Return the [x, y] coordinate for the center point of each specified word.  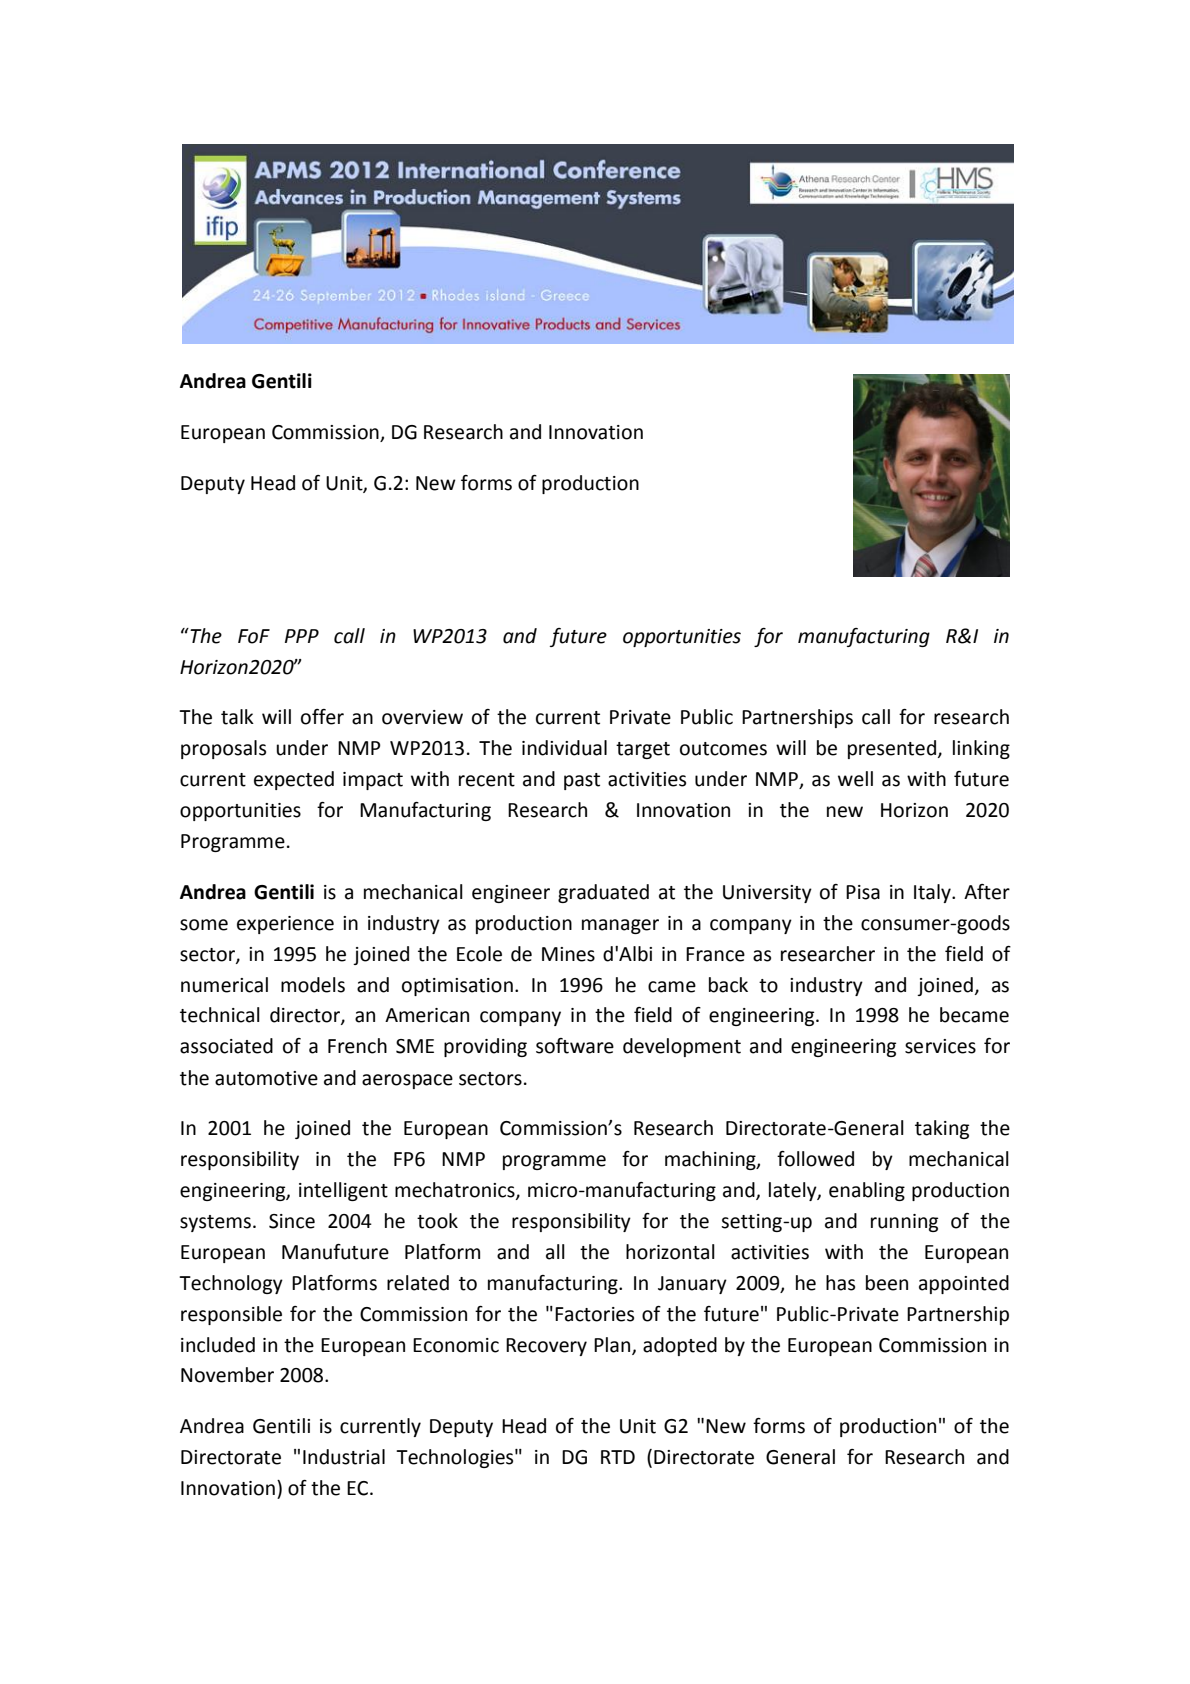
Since [292, 1221]
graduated [603, 893]
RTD [618, 1457]
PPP [302, 636]
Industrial [344, 1457]
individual [564, 748]
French [357, 1046]
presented [892, 749]
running [904, 1223]
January [692, 1285]
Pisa [863, 892]
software [575, 1046]
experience [285, 925]
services [940, 1046]
